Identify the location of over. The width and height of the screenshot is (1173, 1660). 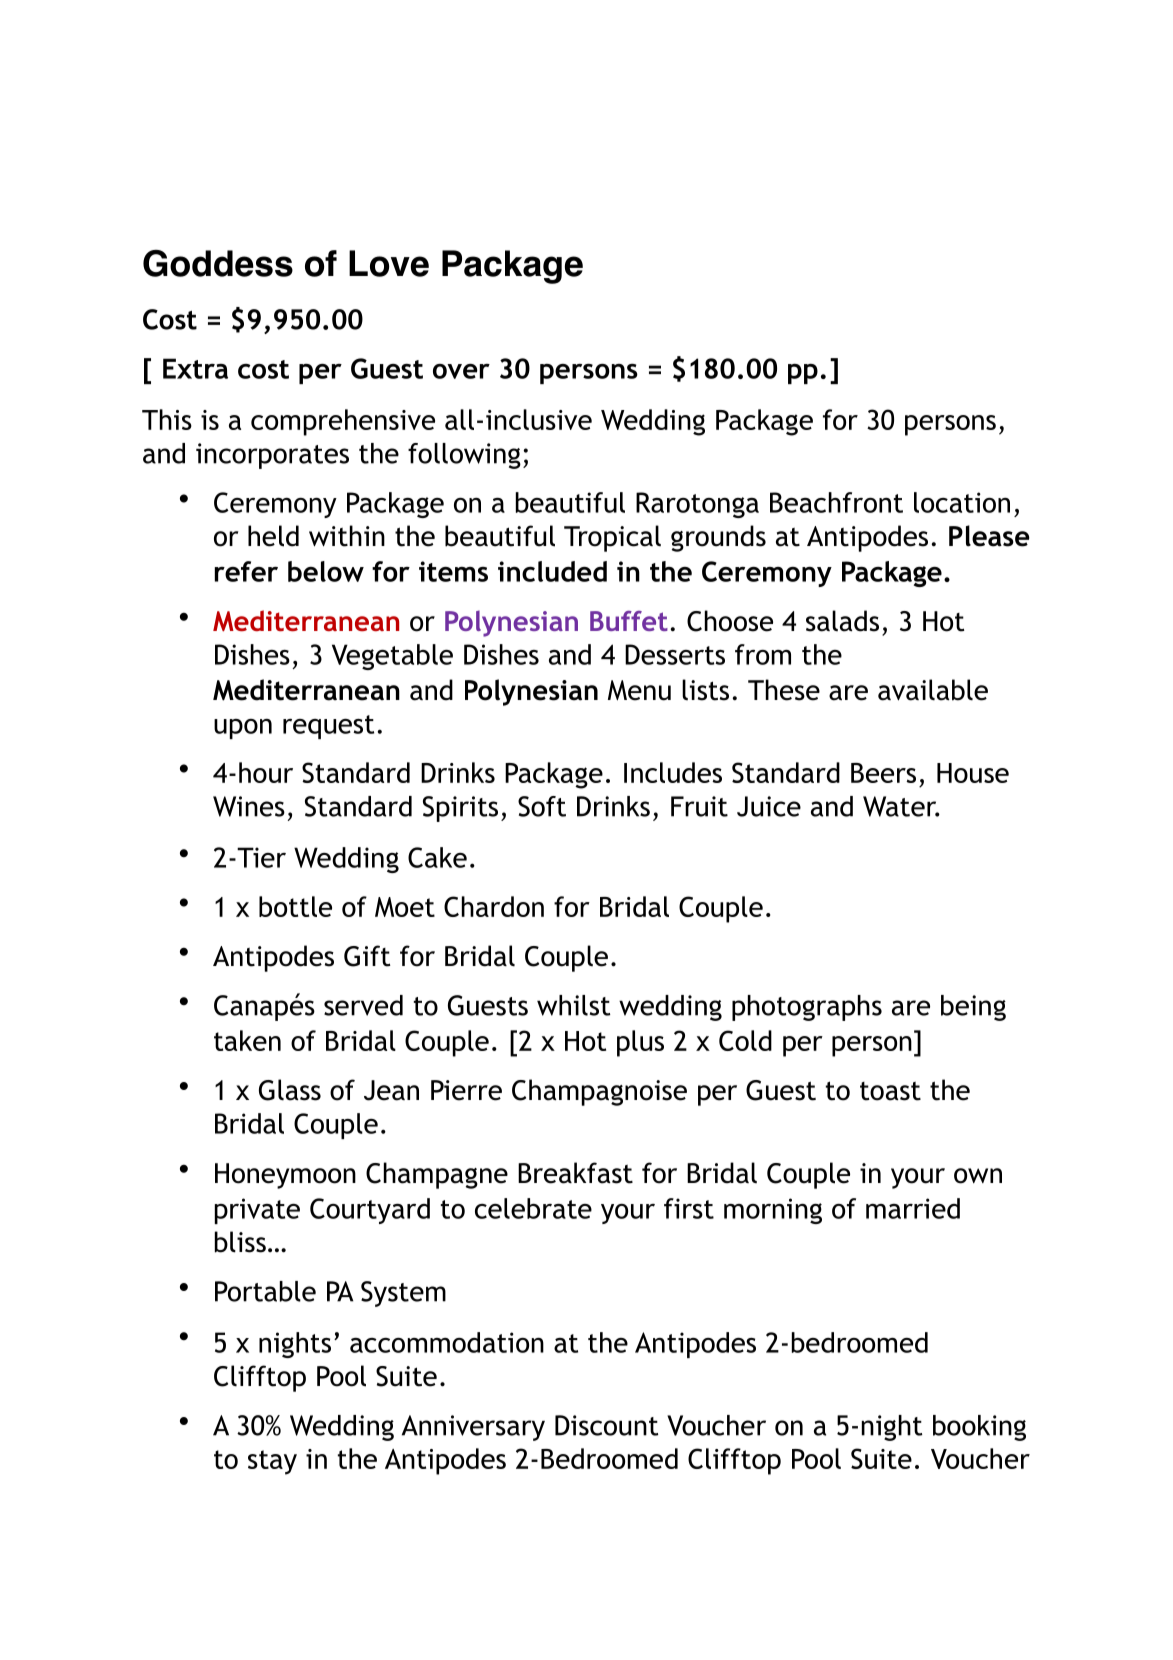
(461, 371).
